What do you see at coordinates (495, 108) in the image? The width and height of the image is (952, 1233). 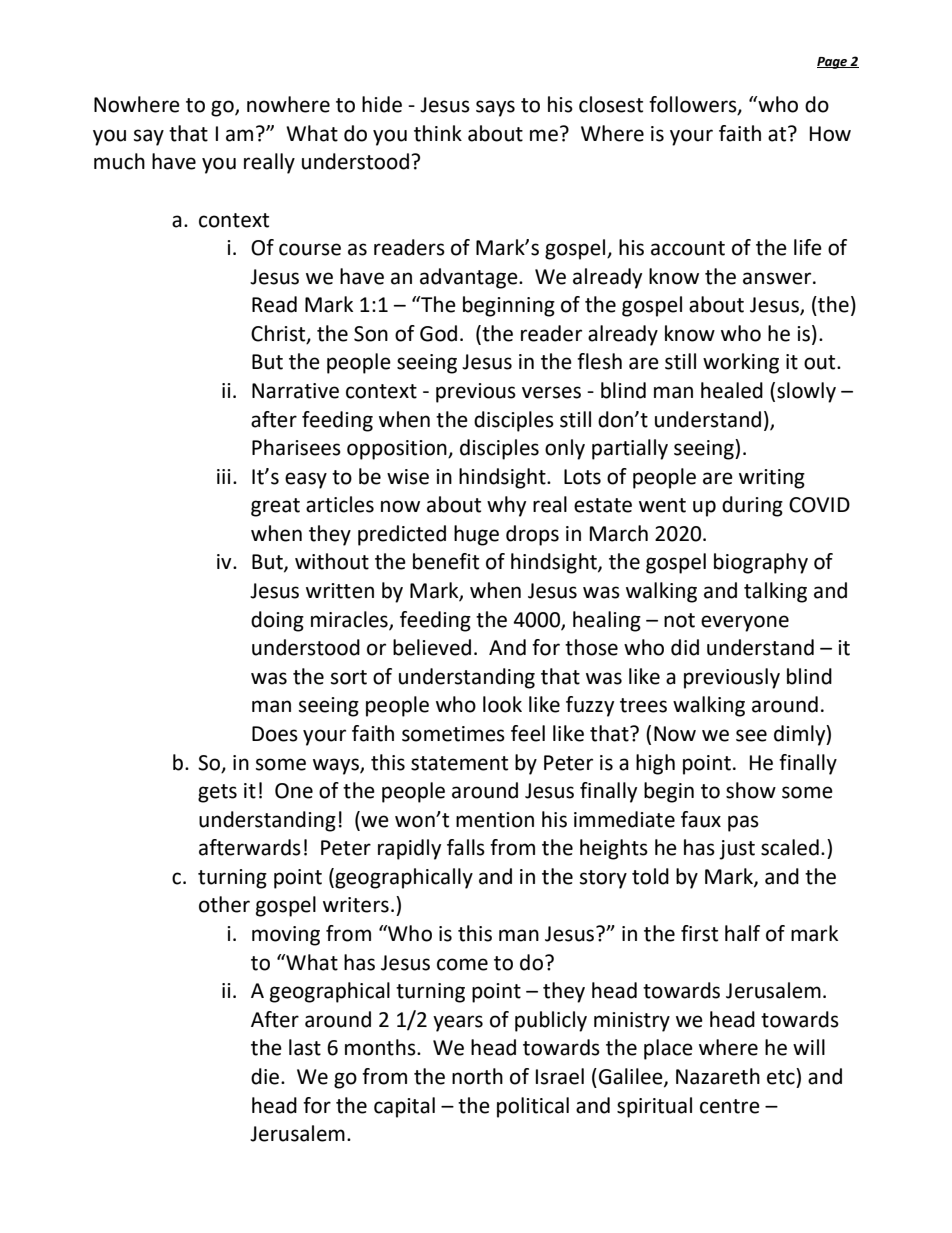 I see `says` at bounding box center [495, 108].
